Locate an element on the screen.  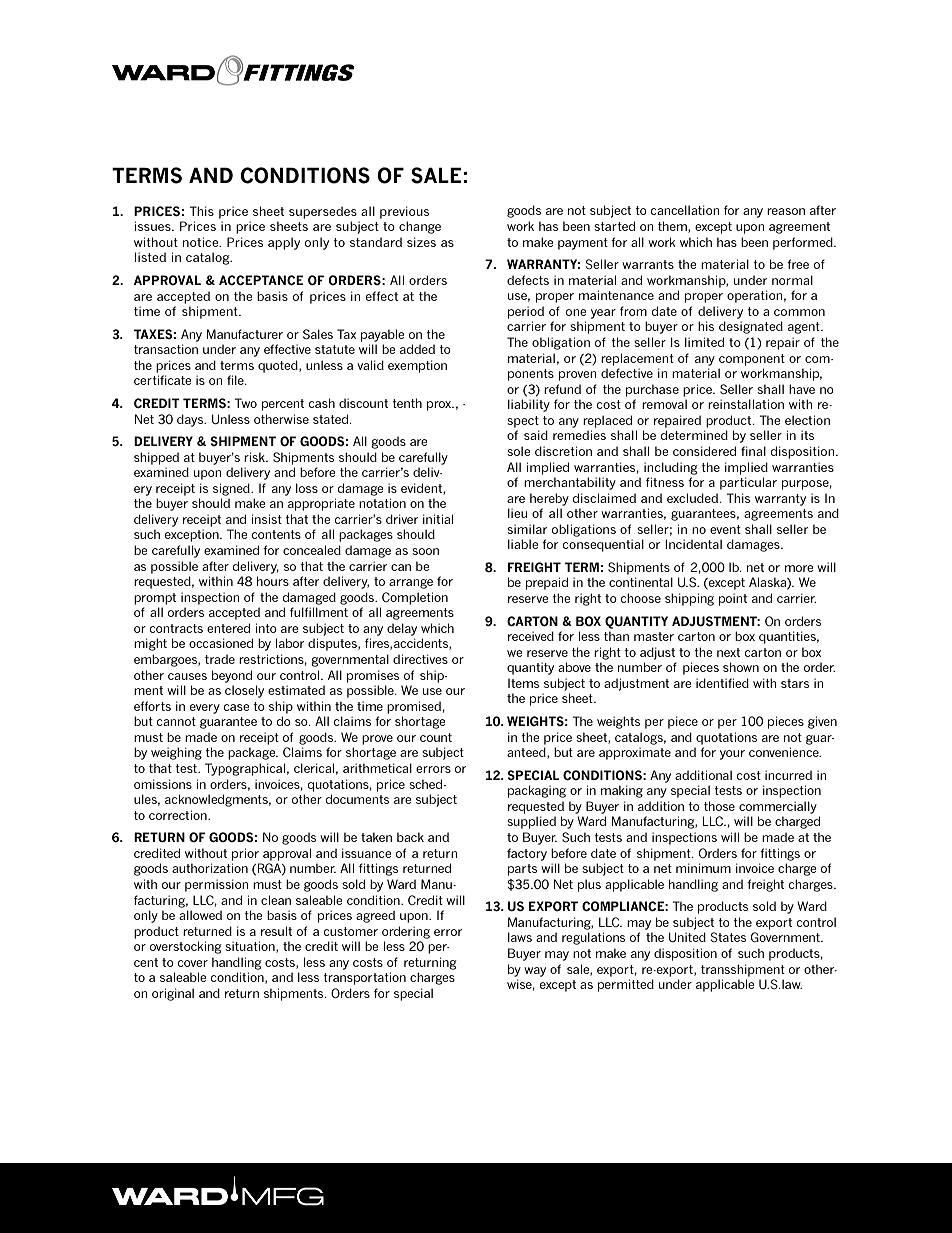
sizes is located at coordinates (421, 242).
